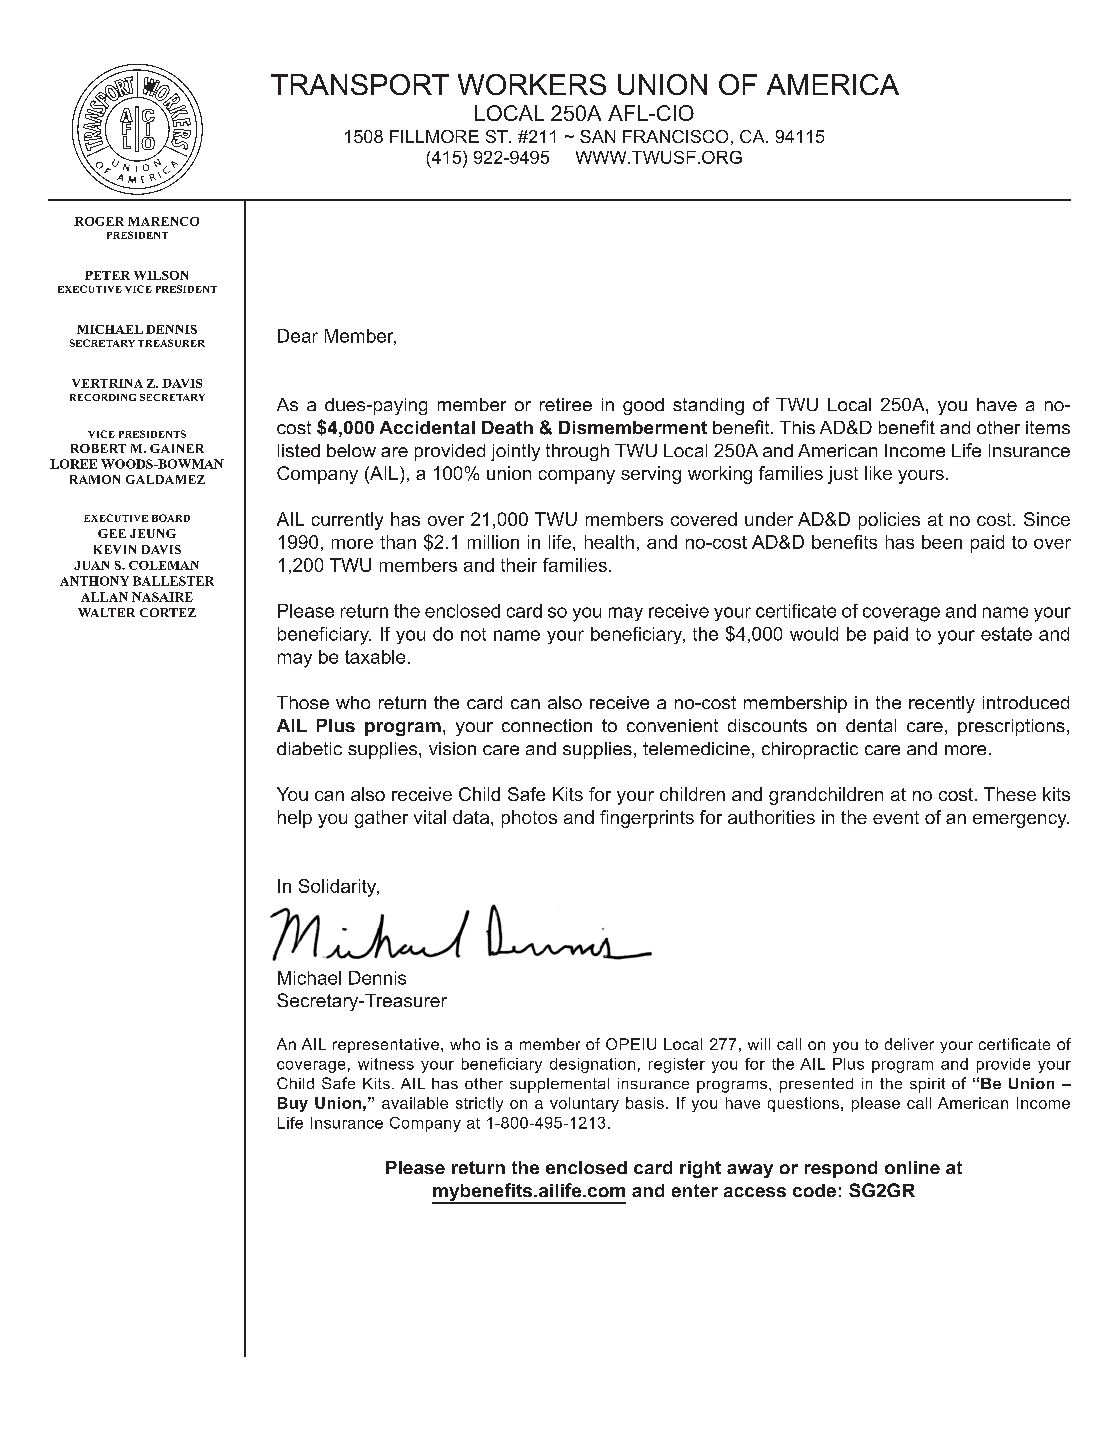 This screenshot has width=1114, height=1441. What do you see at coordinates (566, 404) in the screenshot?
I see `retiree` at bounding box center [566, 404].
